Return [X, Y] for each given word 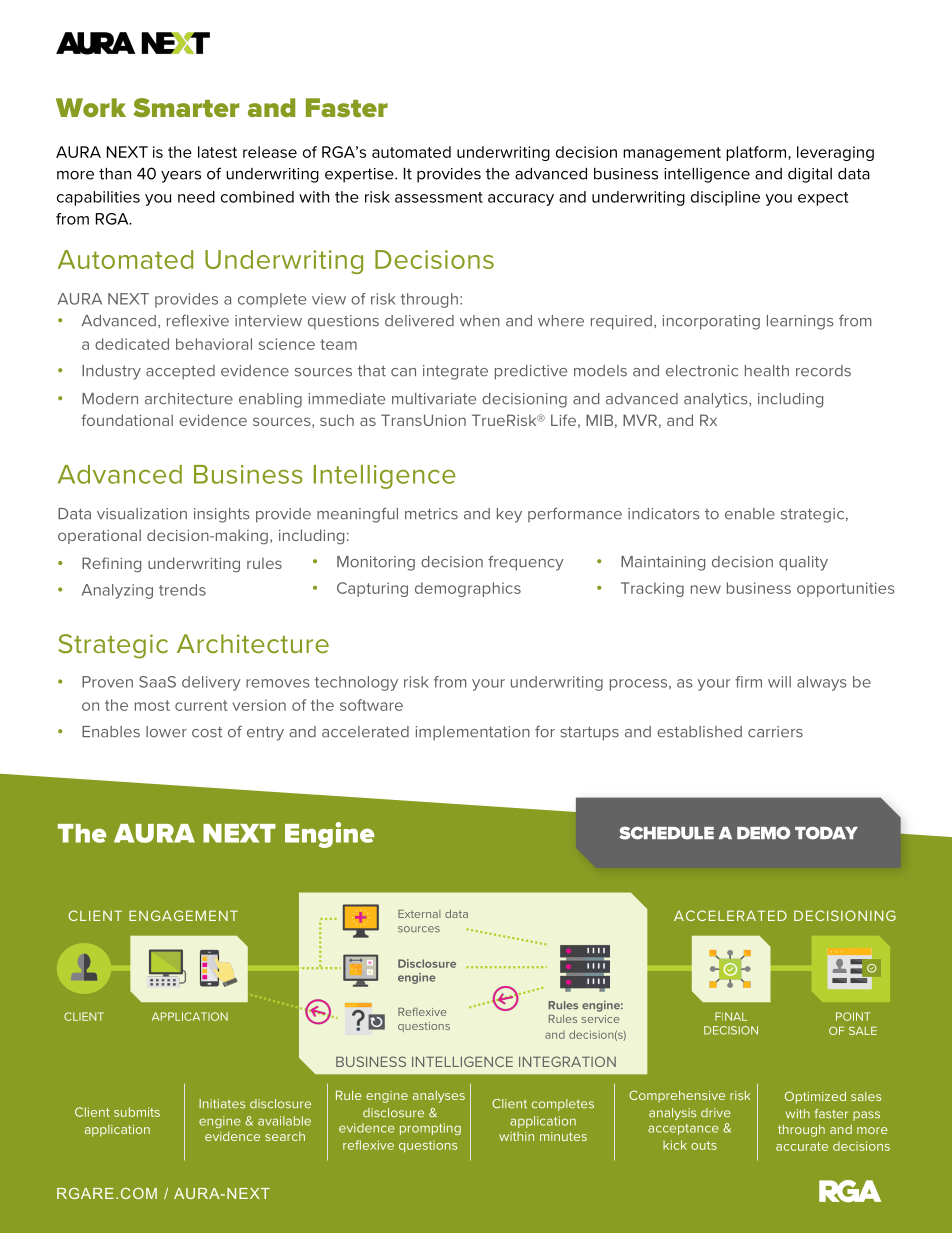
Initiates [222, 1104]
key [509, 515]
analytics [717, 400]
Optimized [815, 1097]
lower [166, 732]
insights [221, 515]
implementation [473, 733]
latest [217, 152]
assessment [439, 197]
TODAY [826, 833]
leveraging [835, 153]
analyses [439, 1097]
